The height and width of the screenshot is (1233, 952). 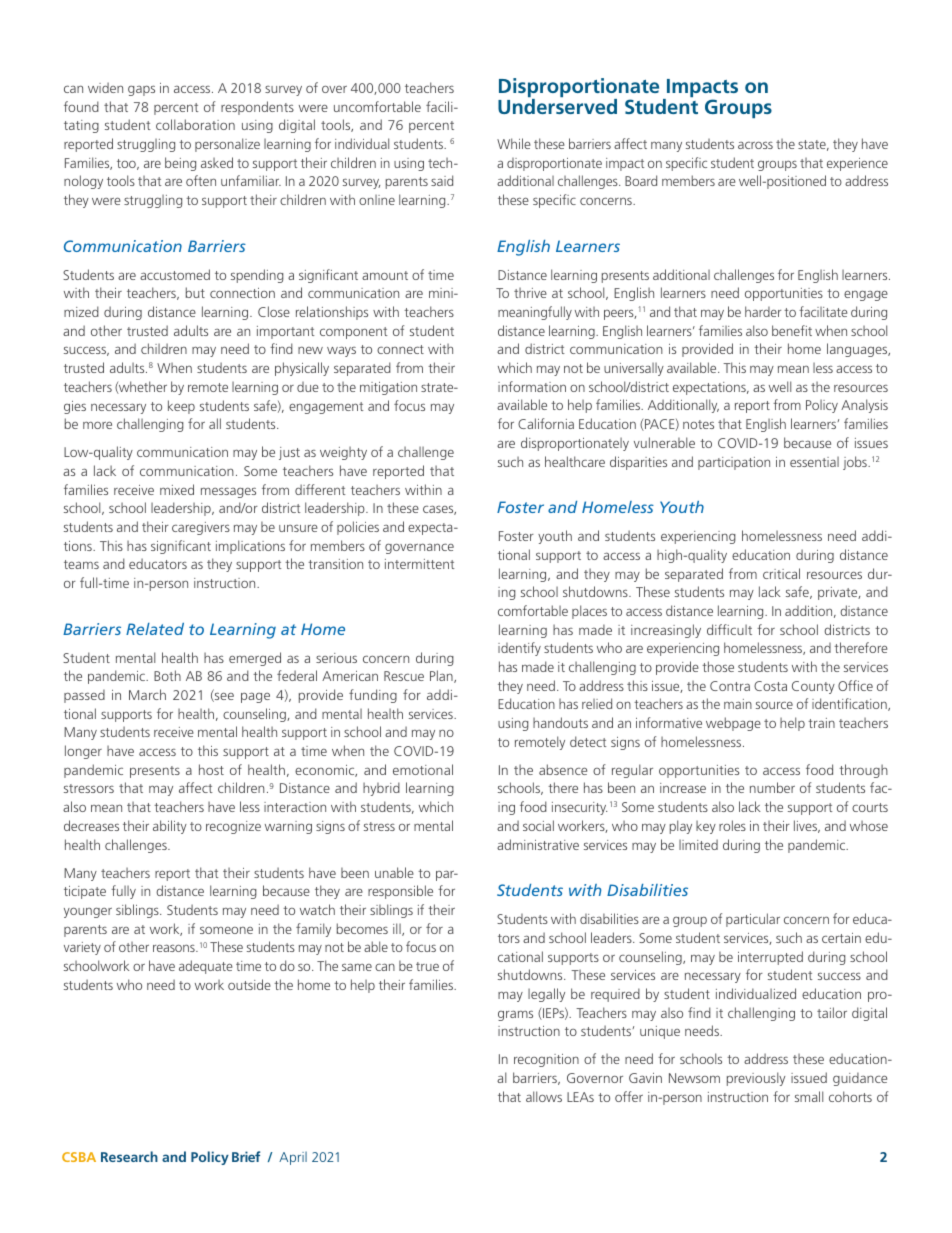 I want to click on adequate, so click(x=206, y=967).
